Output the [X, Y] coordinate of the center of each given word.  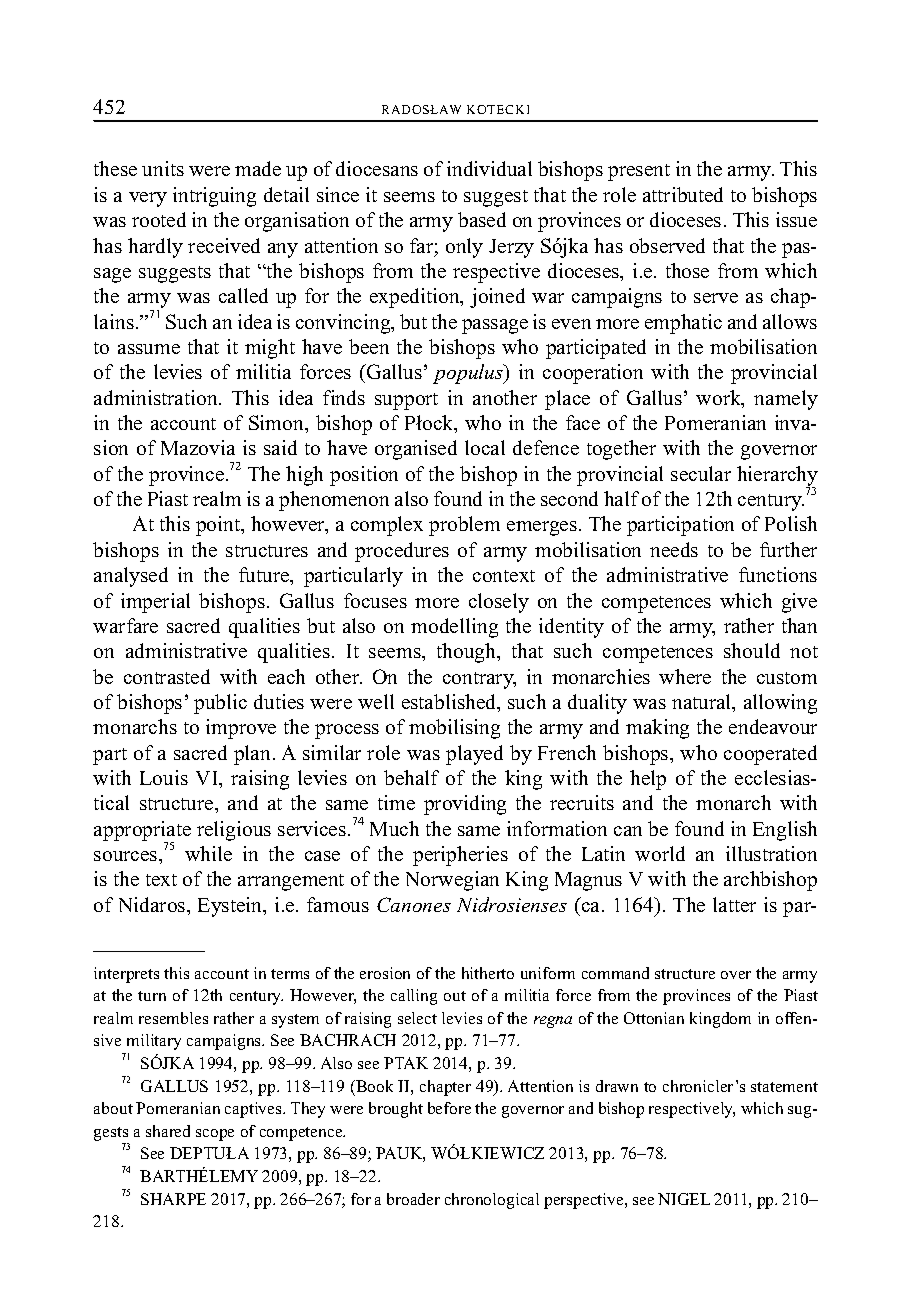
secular [701, 473]
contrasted [167, 676]
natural [703, 703]
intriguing [214, 197]
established [450, 703]
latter [734, 904]
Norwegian [452, 881]
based [482, 219]
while [208, 853]
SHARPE [173, 1199]
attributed [683, 194]
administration [157, 397]
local [485, 447]
